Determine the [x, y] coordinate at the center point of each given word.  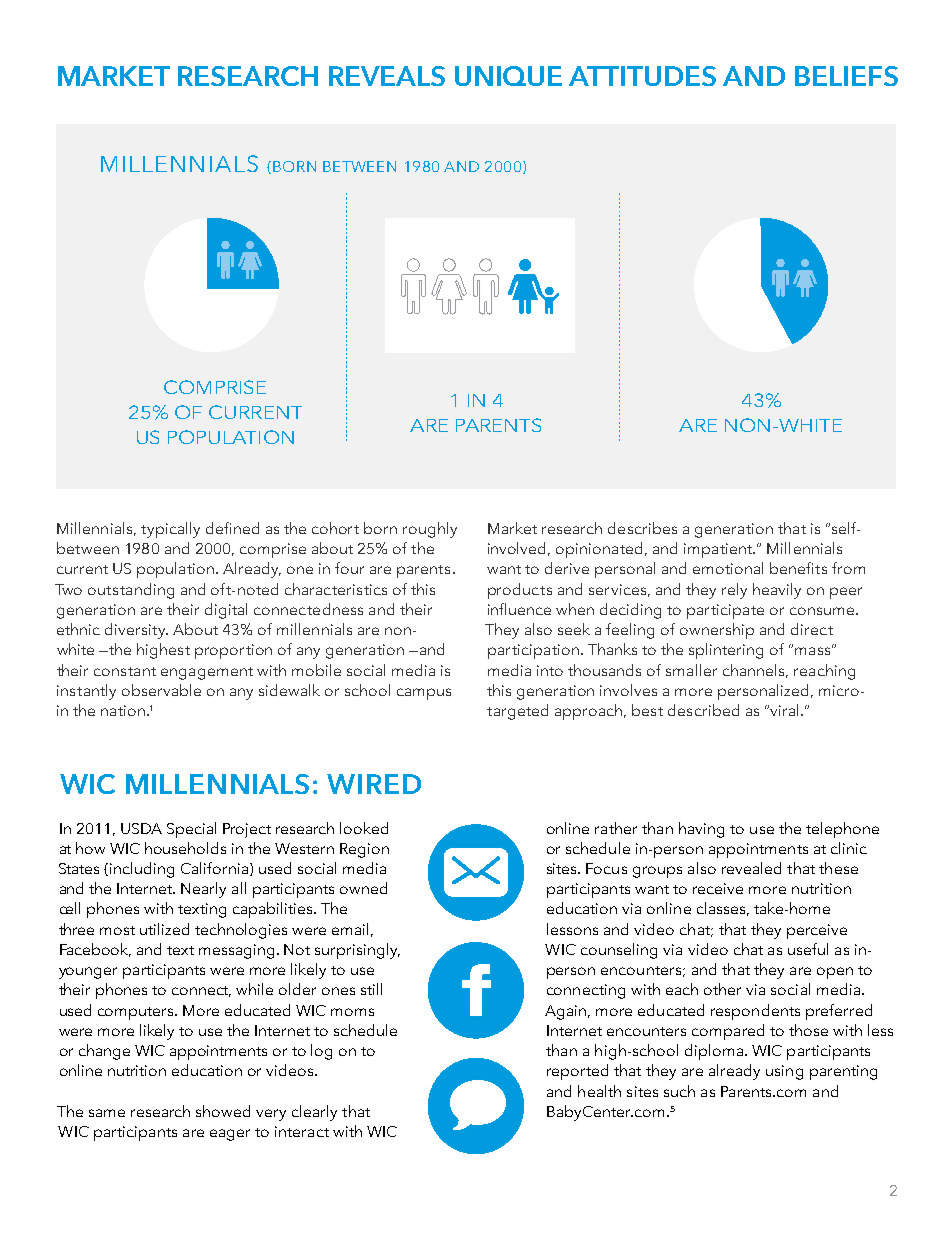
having [701, 830]
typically [170, 530]
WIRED [374, 784]
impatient [719, 550]
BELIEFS [846, 76]
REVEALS [387, 76]
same [107, 1113]
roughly [430, 530]
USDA [141, 828]
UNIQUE [508, 76]
